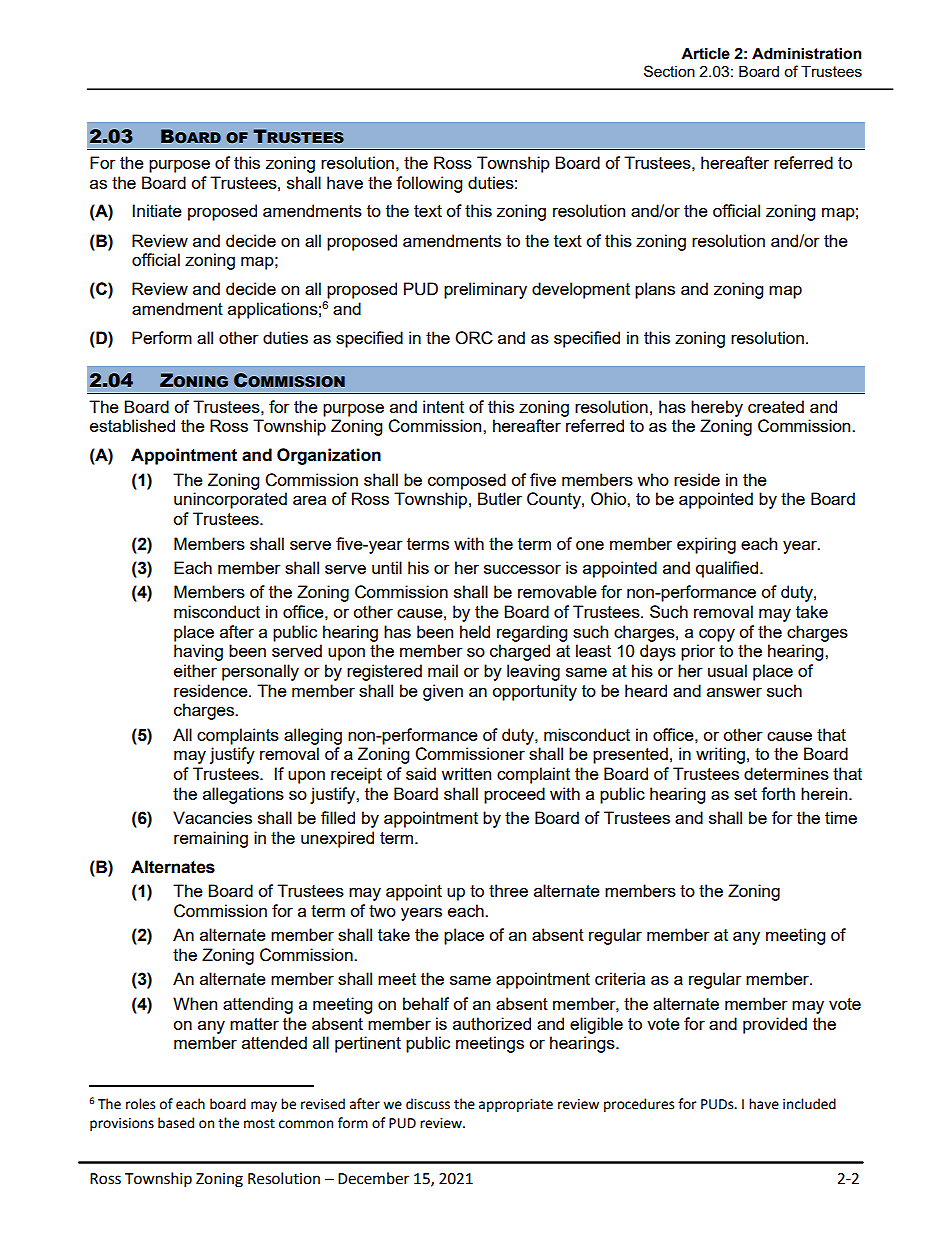 The image size is (952, 1233). What do you see at coordinates (516, 1105) in the image?
I see `appropriate` at bounding box center [516, 1105].
